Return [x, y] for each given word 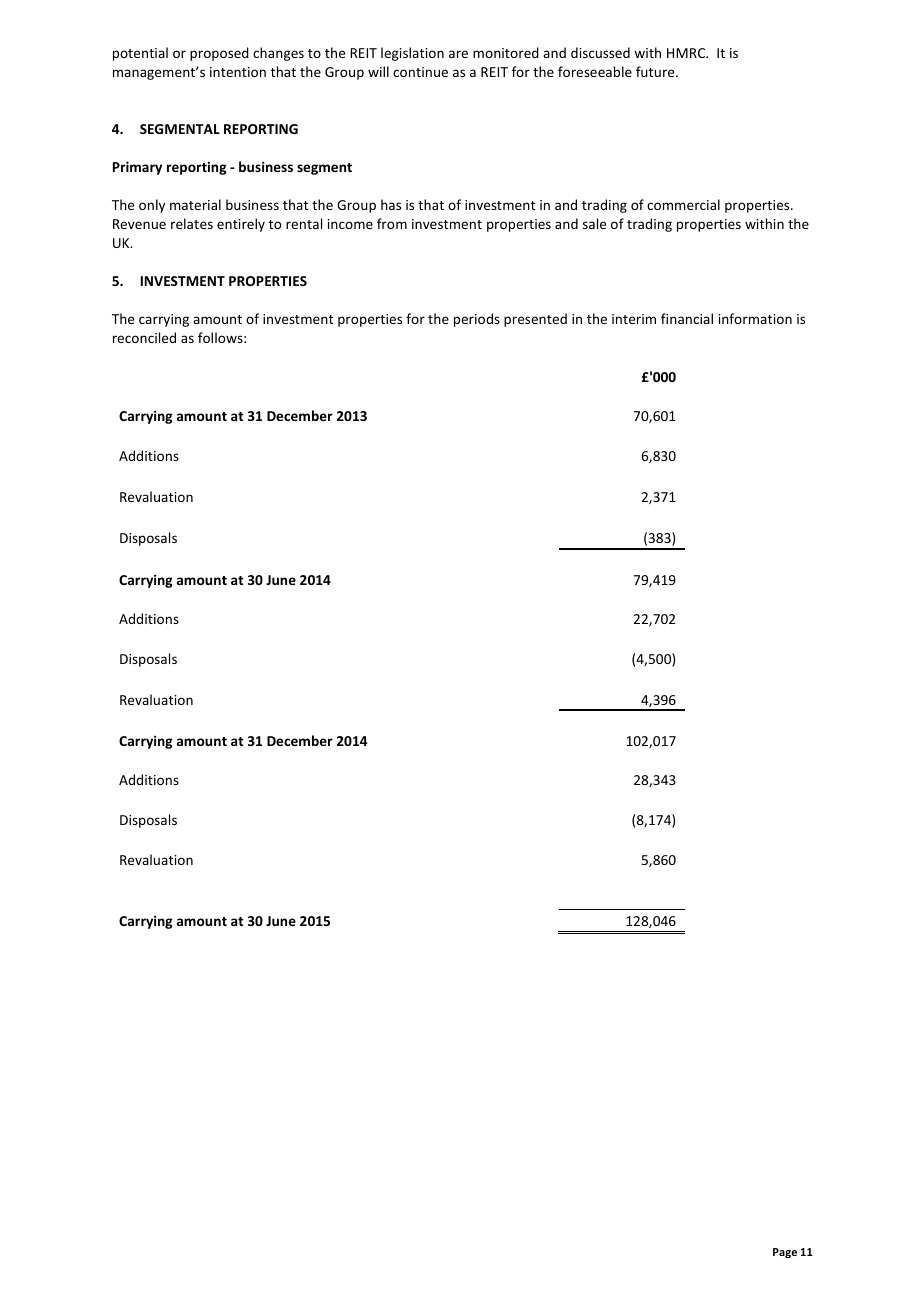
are [458, 54]
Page [785, 1253]
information [755, 318]
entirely [241, 225]
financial [687, 318]
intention [238, 72]
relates [192, 223]
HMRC [687, 53]
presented [535, 320]
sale [594, 223]
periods [477, 320]
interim [634, 319]
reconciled [144, 337]
